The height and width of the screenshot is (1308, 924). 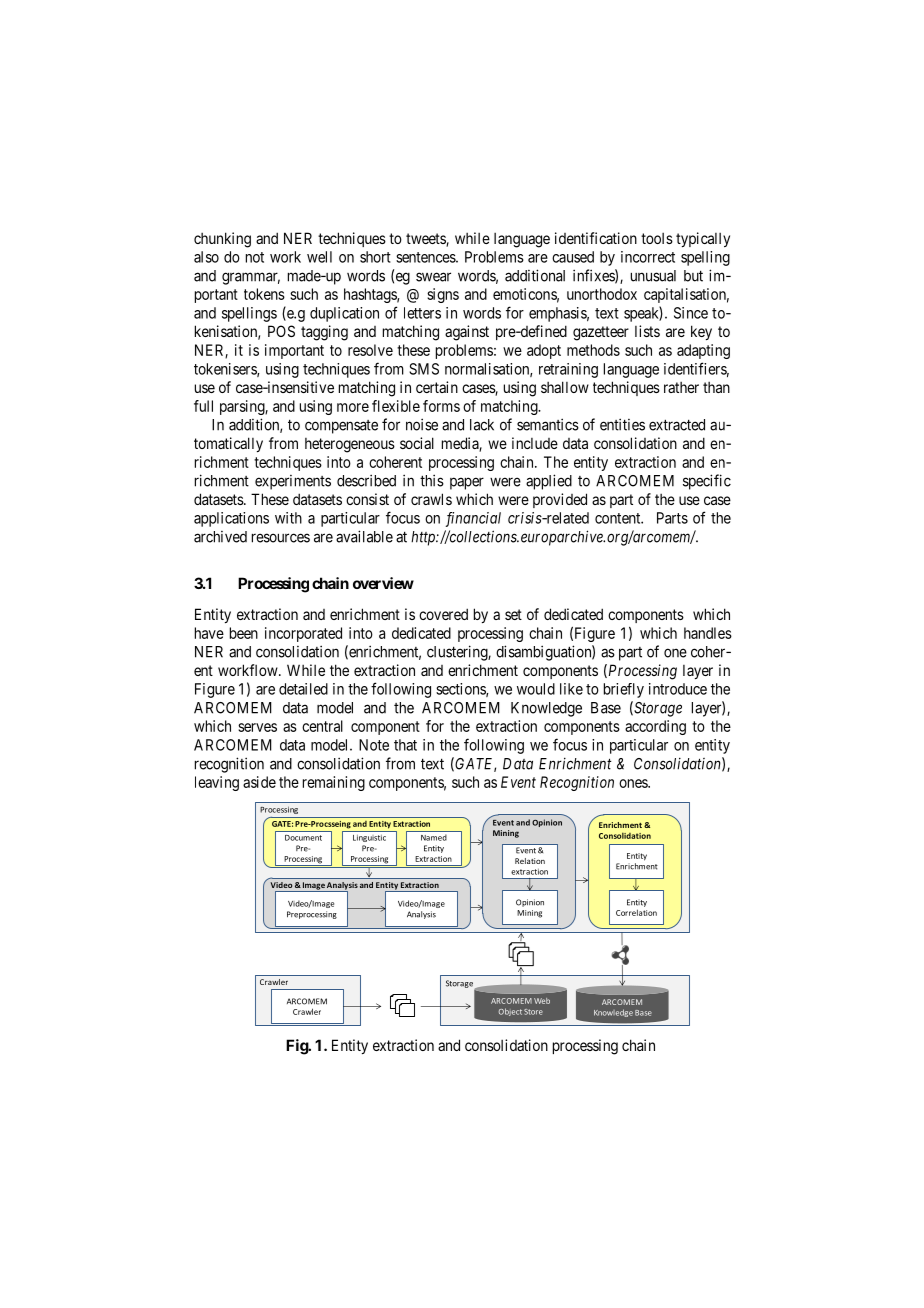 What do you see at coordinates (677, 425) in the screenshot?
I see `extracted` at bounding box center [677, 425].
